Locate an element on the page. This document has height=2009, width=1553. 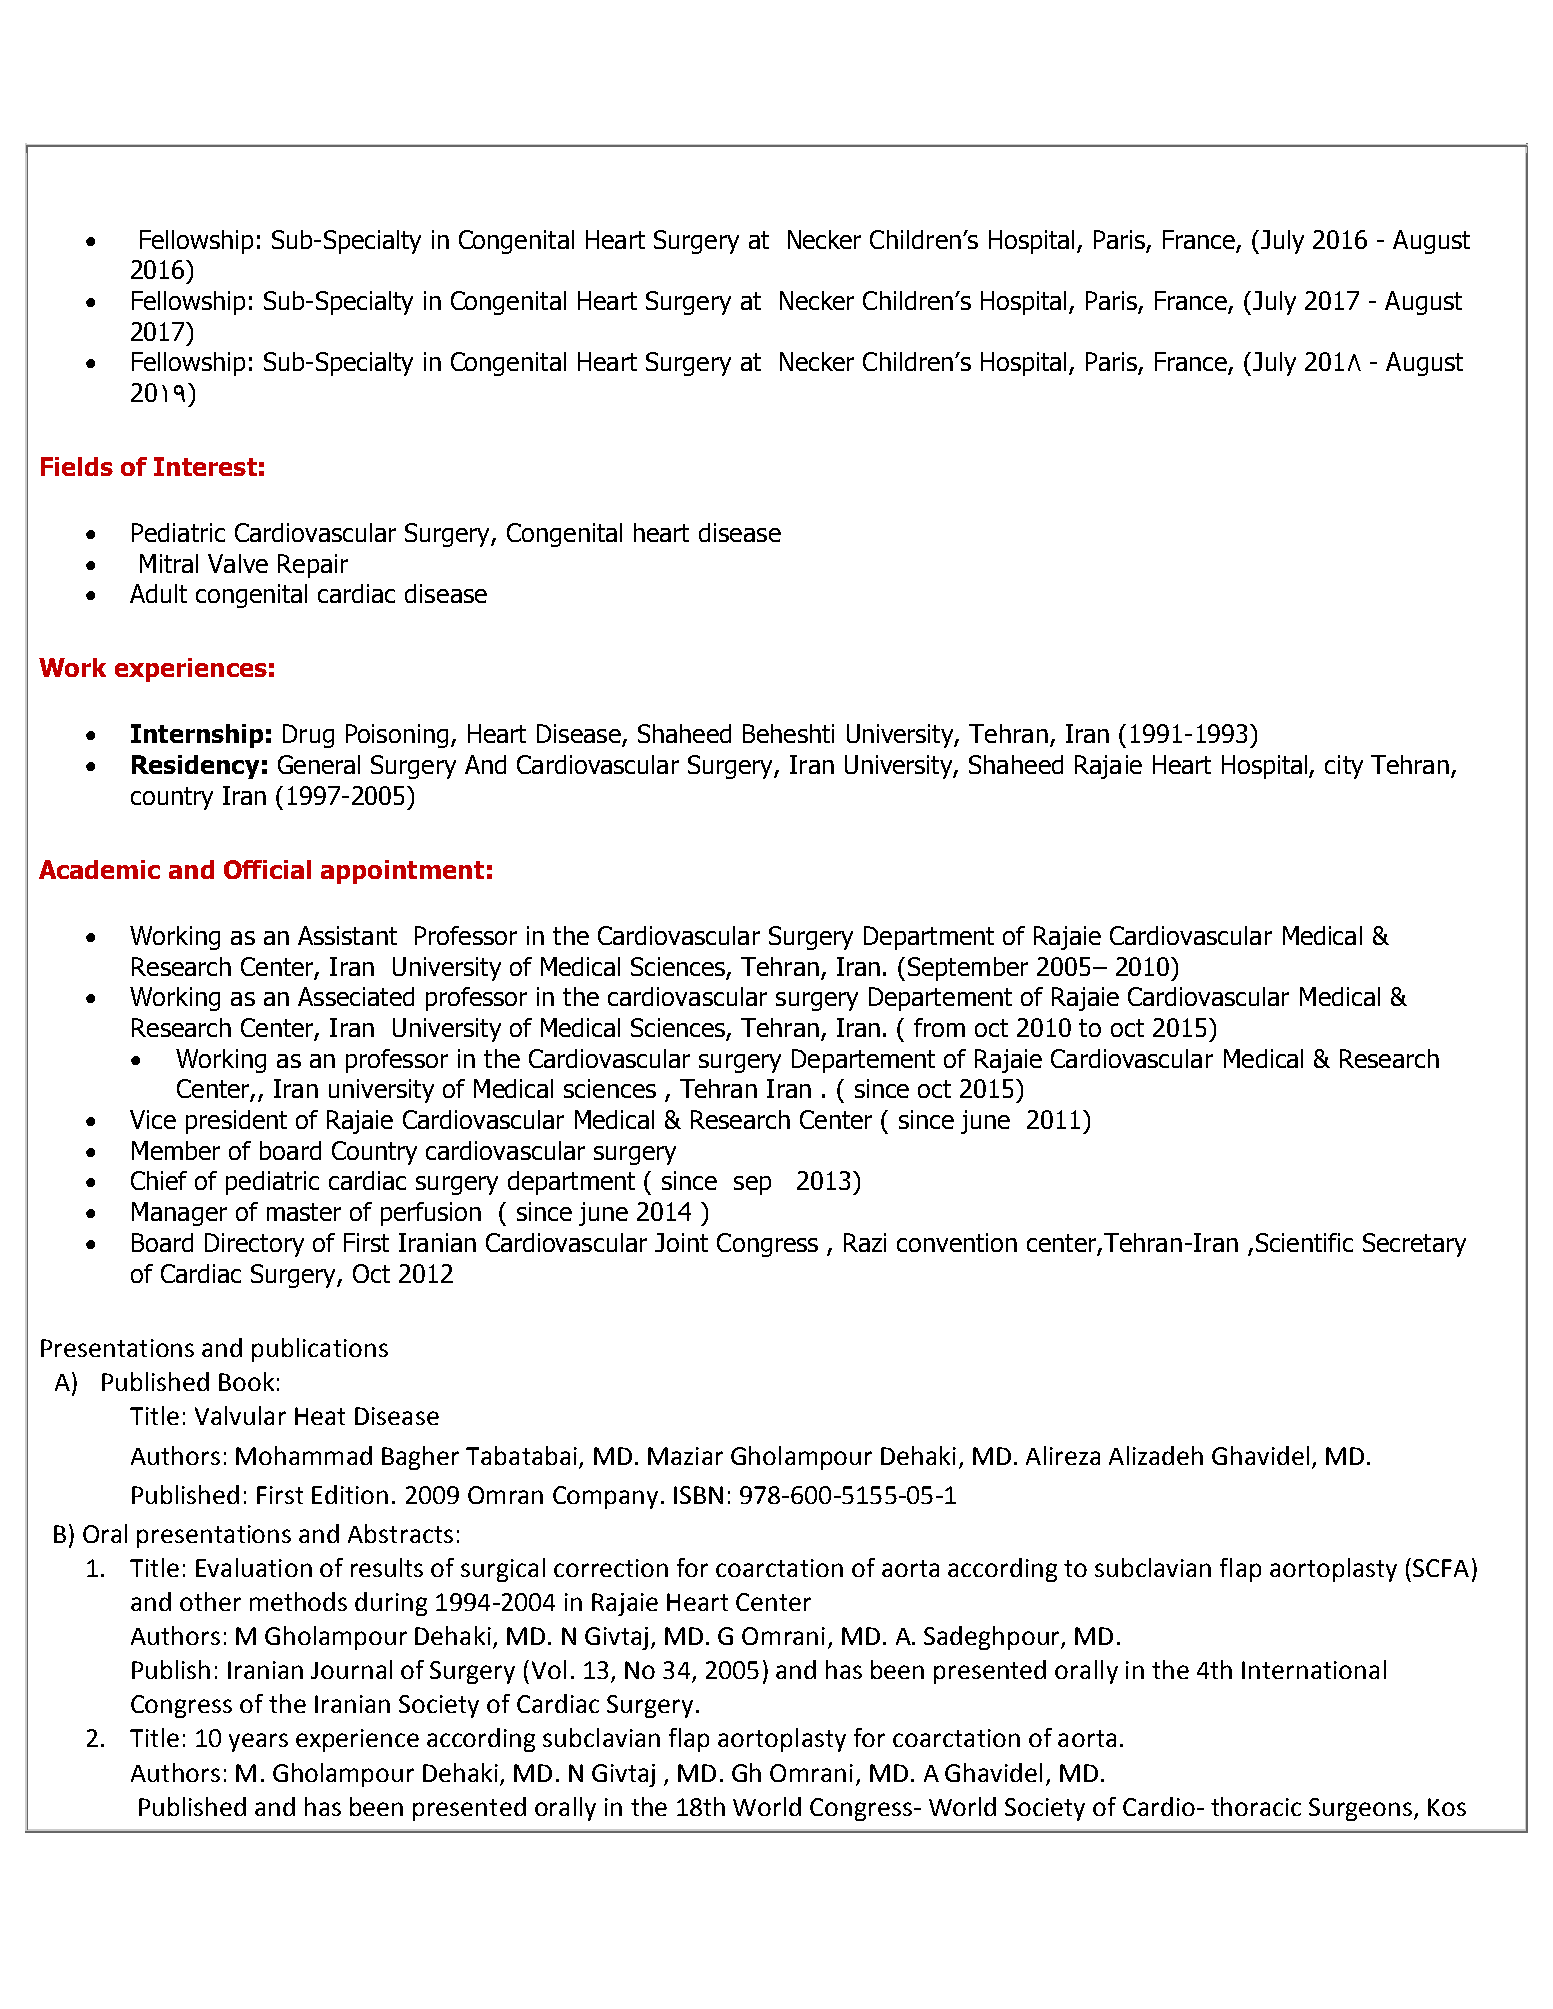
Surgeons is located at coordinates (1362, 1809).
